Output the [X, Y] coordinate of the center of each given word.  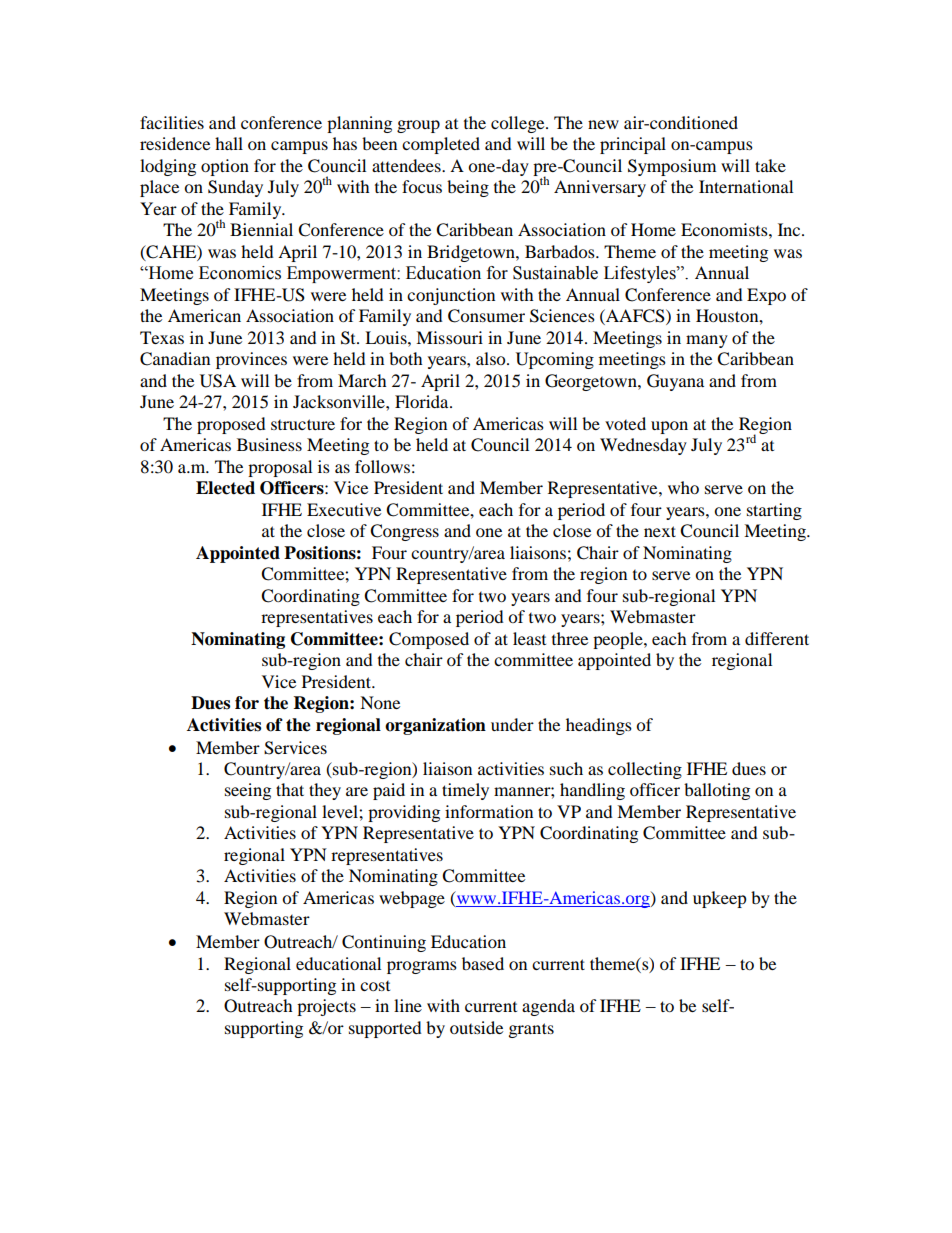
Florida [423, 401]
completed [441, 145]
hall [229, 143]
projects [326, 1007]
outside [476, 1027]
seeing [248, 791]
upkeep [720, 899]
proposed [231, 425]
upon [669, 427]
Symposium [672, 167]
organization [435, 726]
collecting [645, 770]
